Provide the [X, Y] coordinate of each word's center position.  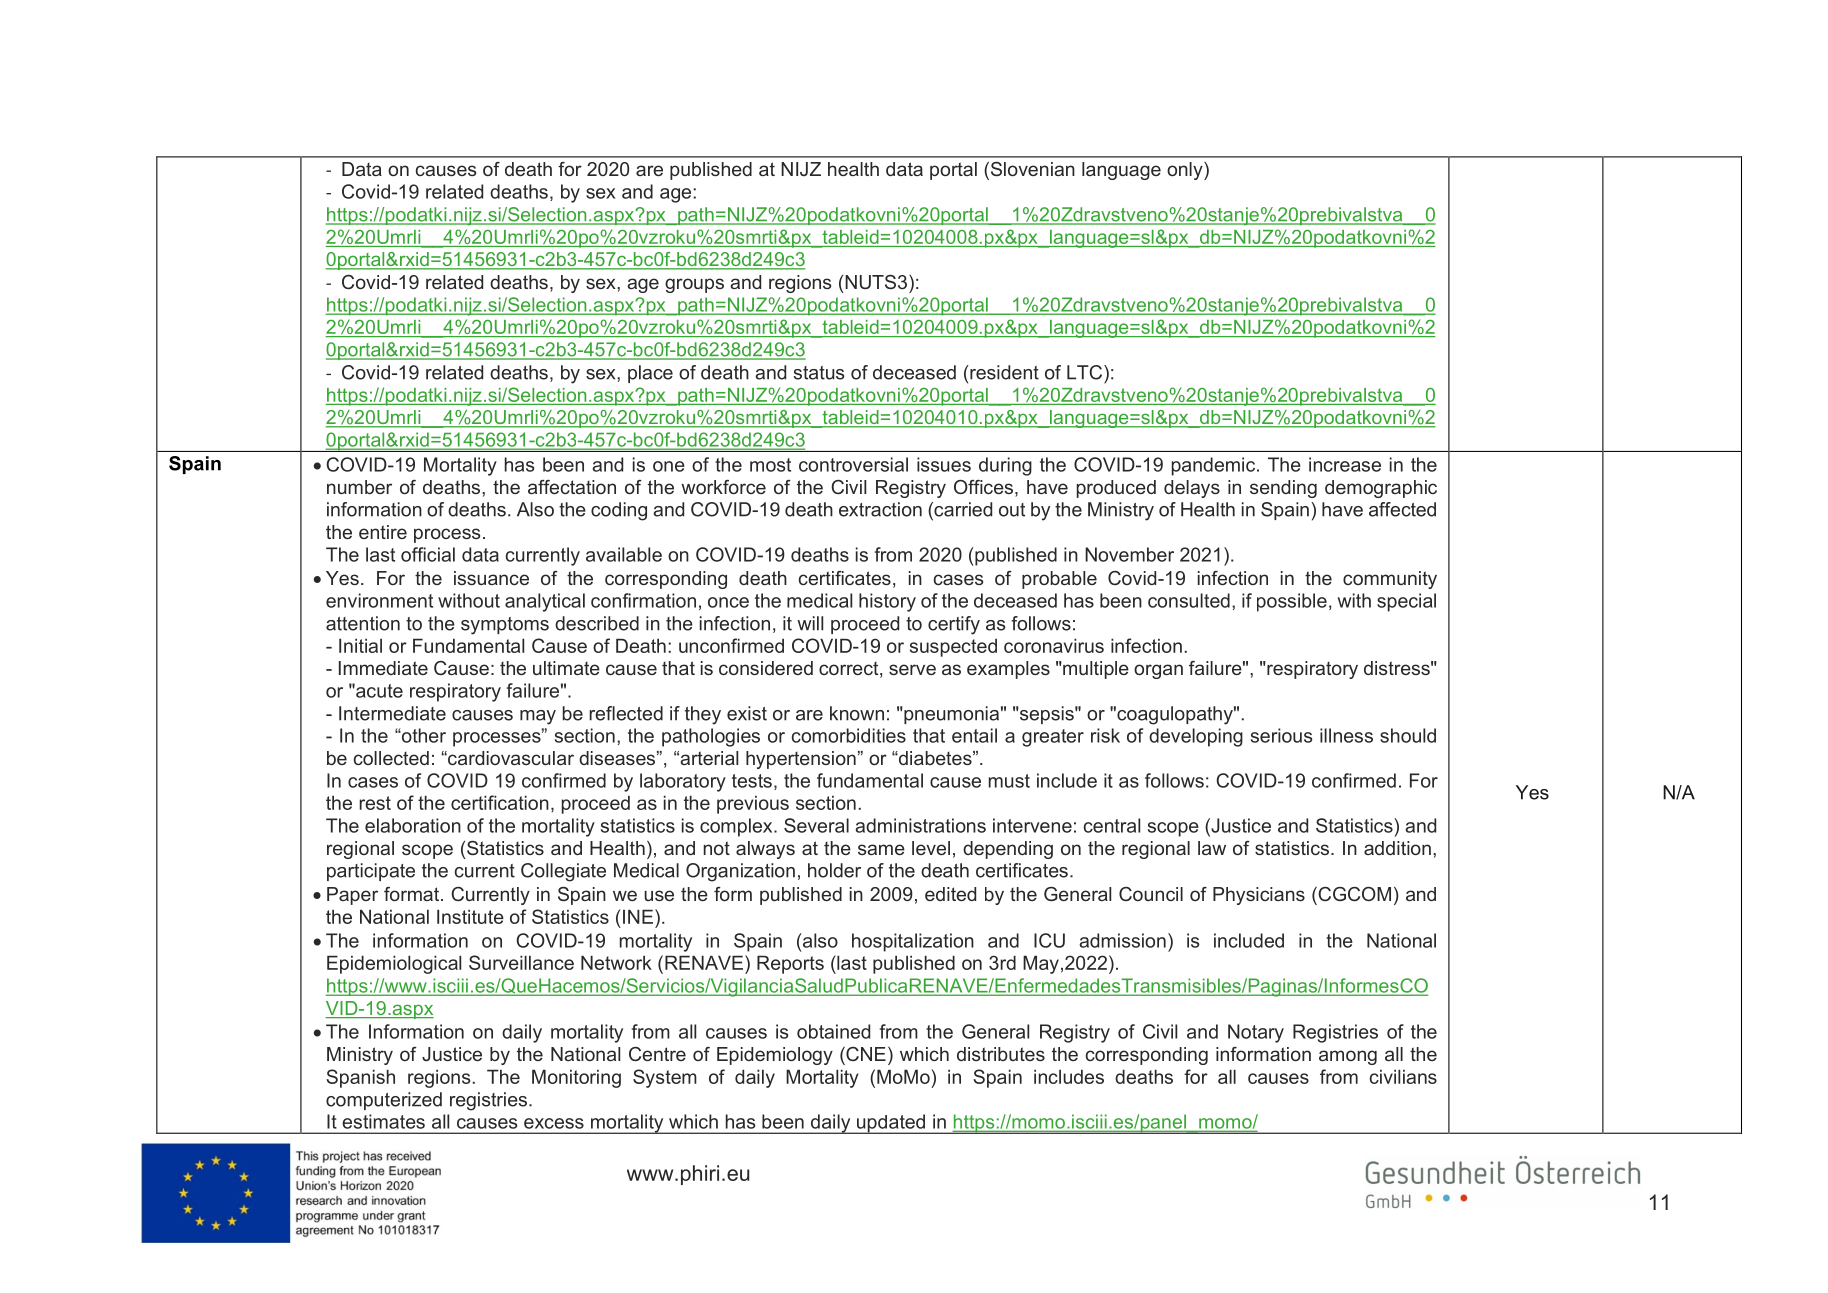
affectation [572, 487]
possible [1292, 602]
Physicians [1259, 896]
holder [834, 870]
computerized [384, 1101]
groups [694, 285]
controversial [853, 464]
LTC [1086, 372]
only [1186, 171]
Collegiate [563, 872]
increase [1345, 464]
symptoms [505, 626]
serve [912, 669]
